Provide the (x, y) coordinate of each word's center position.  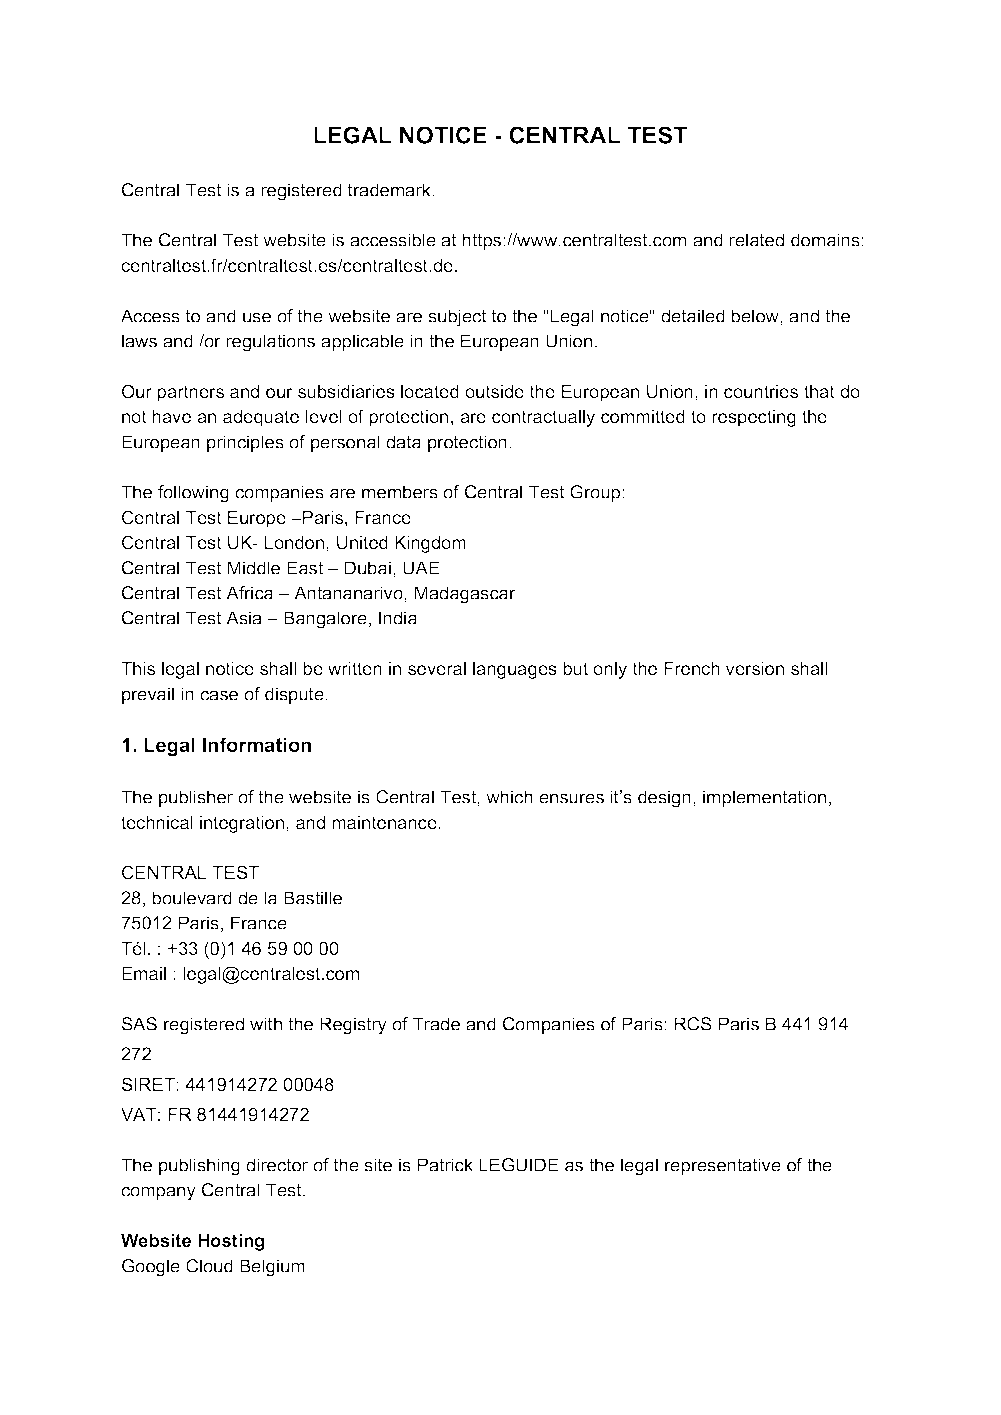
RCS (693, 1024)
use (257, 317)
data (403, 442)
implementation (764, 798)
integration (243, 824)
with (266, 1024)
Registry (353, 1026)
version (755, 668)
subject (457, 318)
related (756, 240)
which (509, 797)
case (219, 695)
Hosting (231, 1242)
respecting (754, 418)
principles (245, 443)
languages (515, 670)
